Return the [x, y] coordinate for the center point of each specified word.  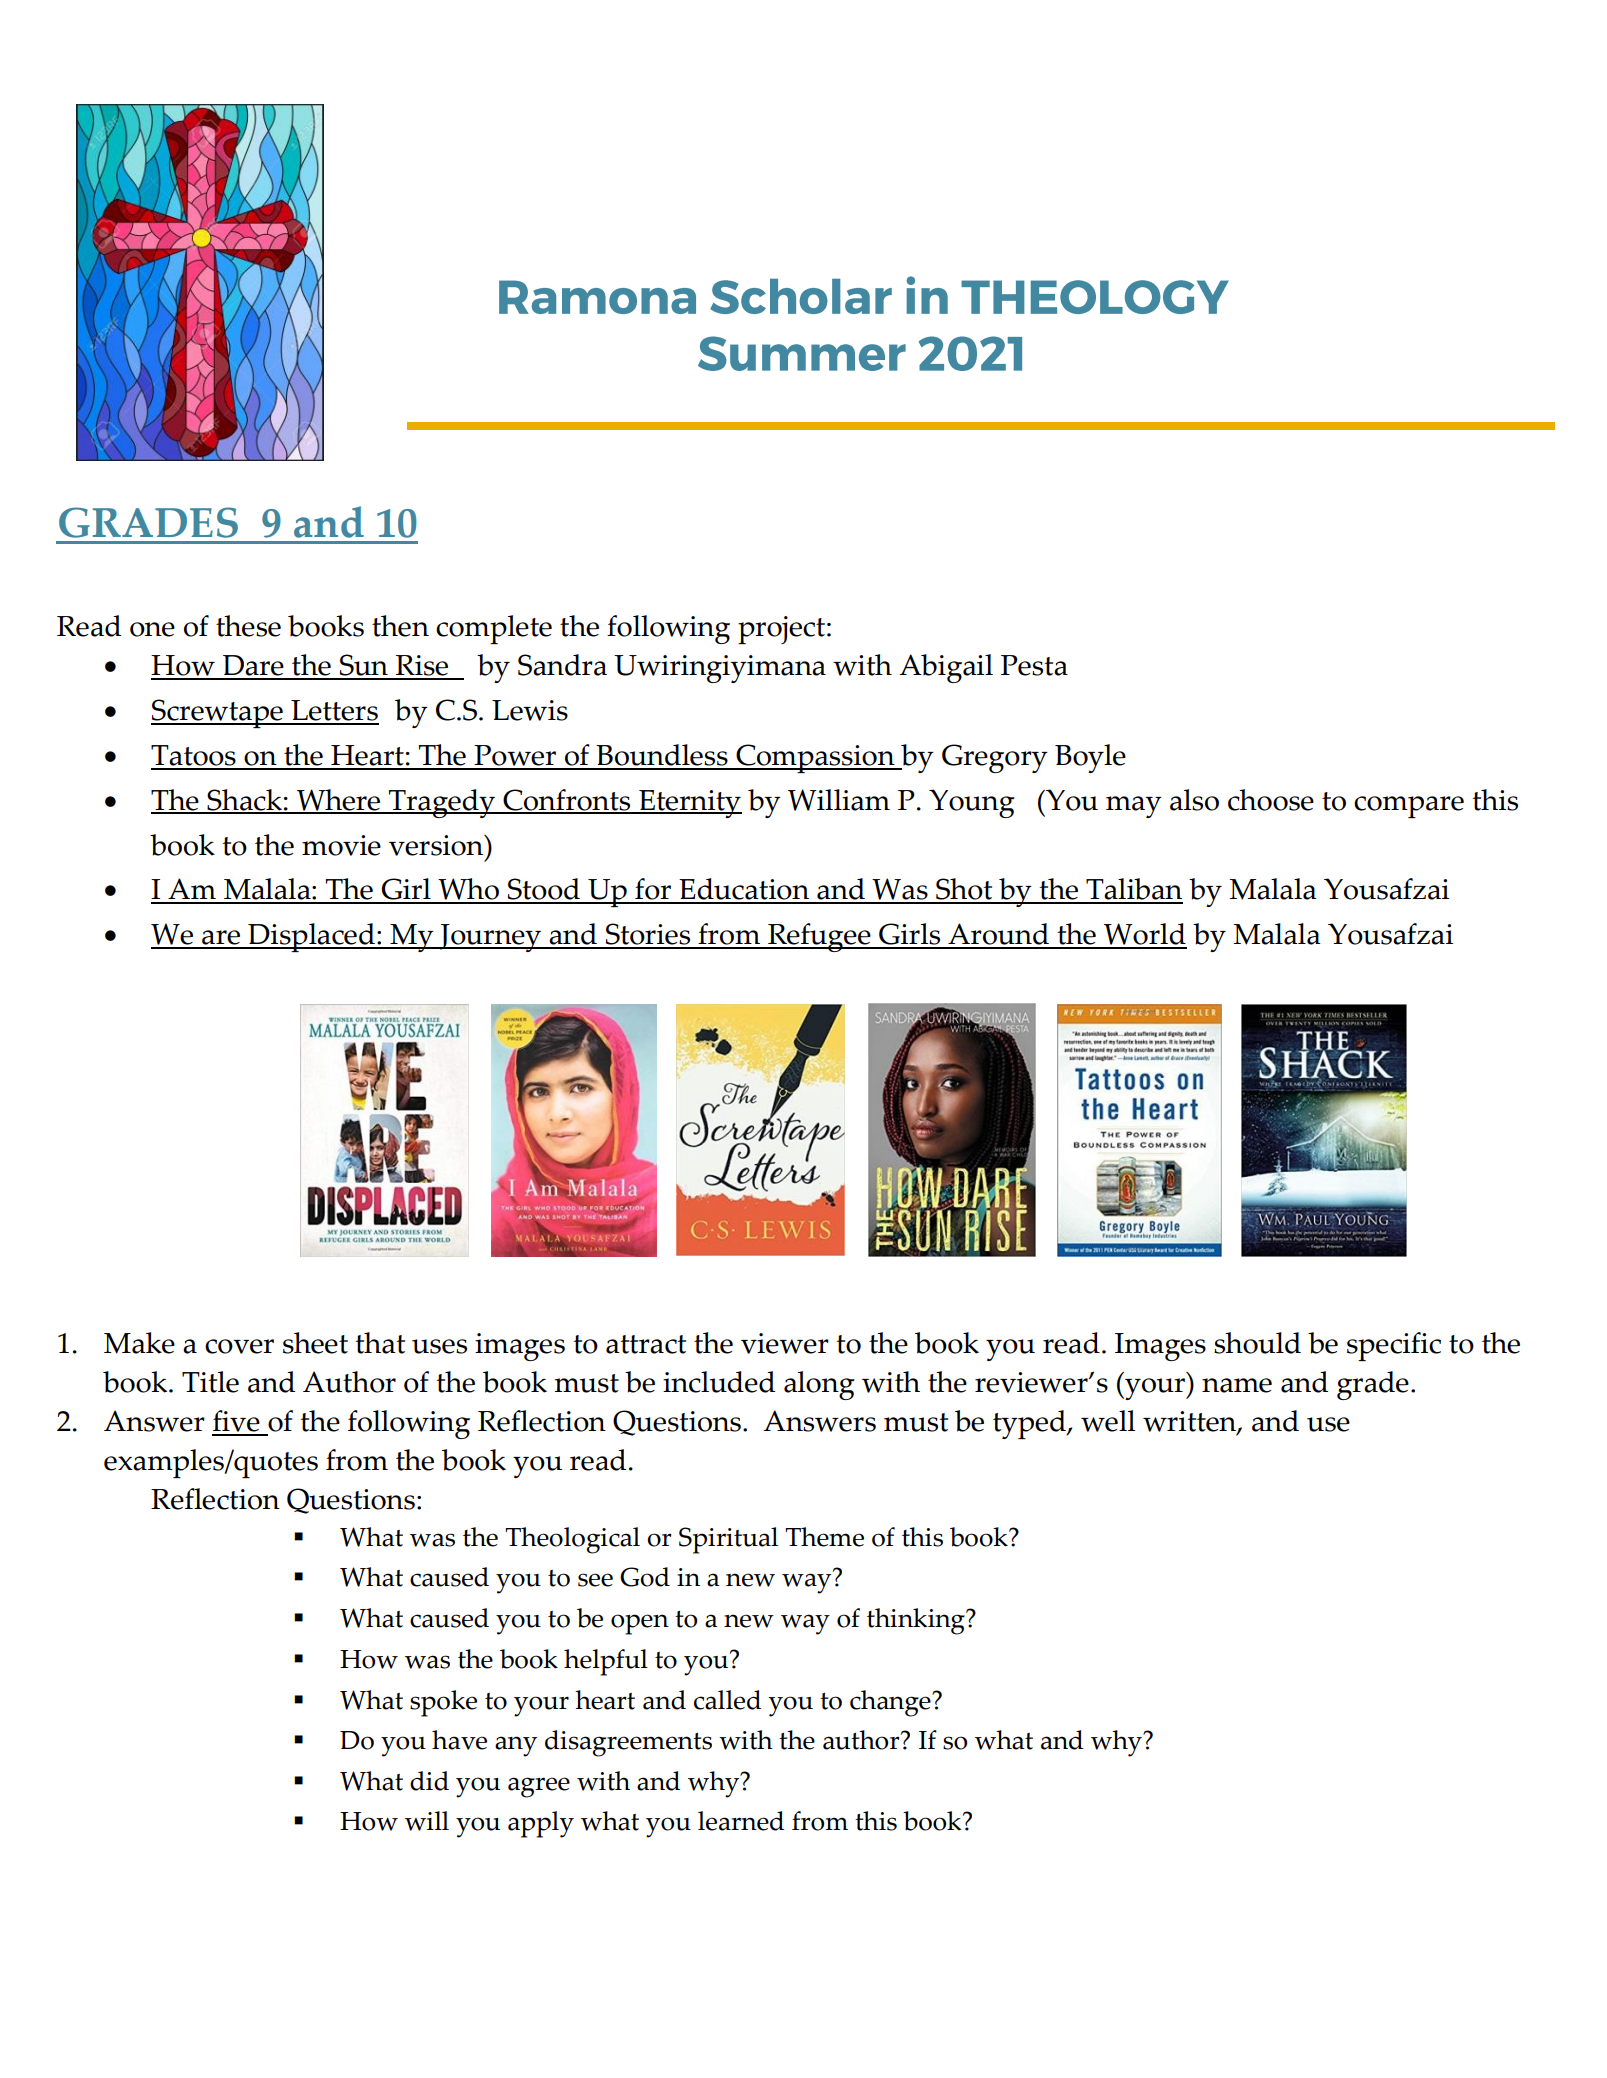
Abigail [946, 668]
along [819, 1385]
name [1237, 1385]
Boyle [1090, 758]
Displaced [311, 937]
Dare [253, 667]
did [429, 1781]
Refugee [819, 937]
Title [210, 1382]
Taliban [1133, 890]
